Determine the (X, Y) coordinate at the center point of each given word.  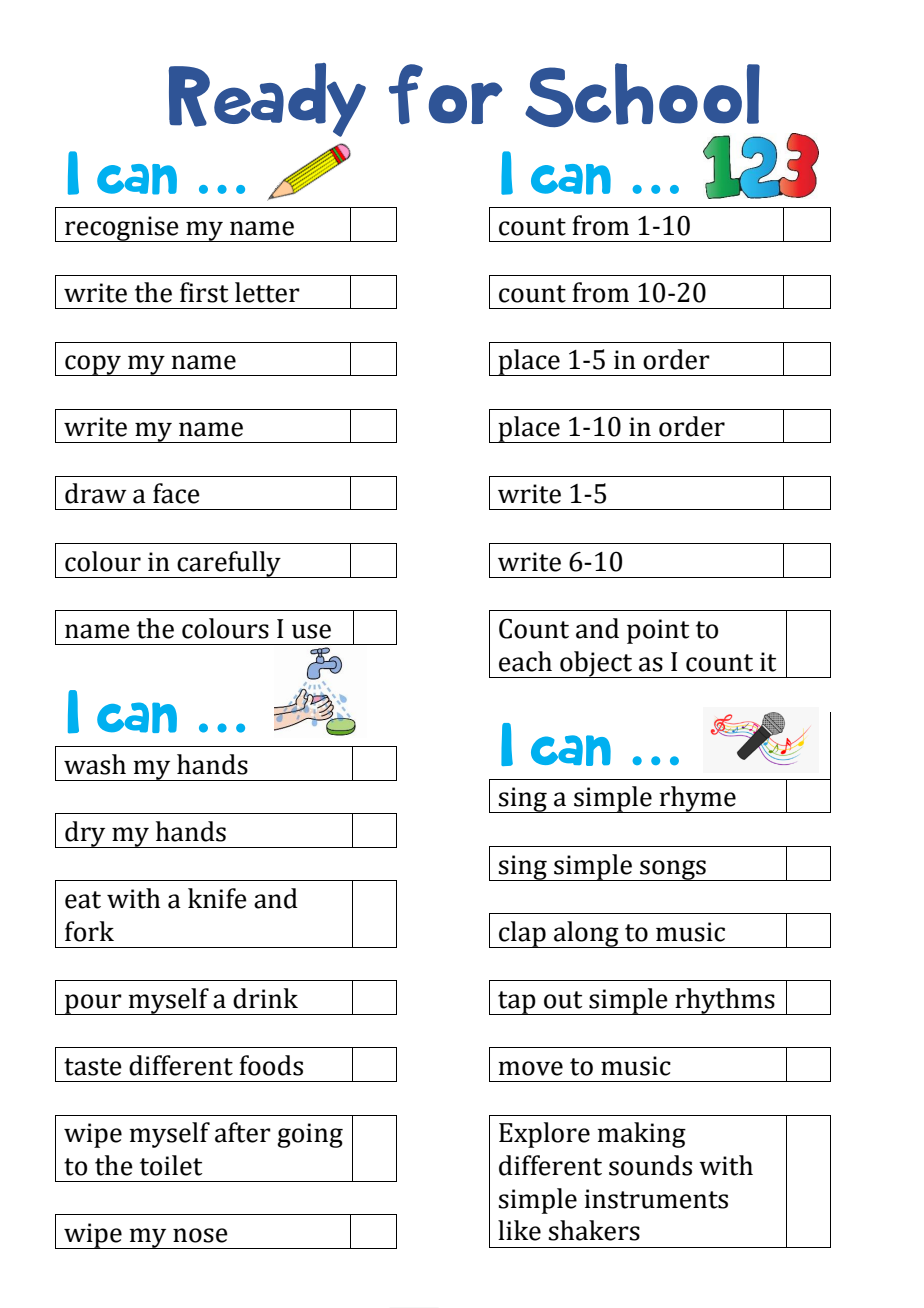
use (311, 631)
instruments (656, 1199)
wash (95, 764)
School (642, 95)
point (658, 631)
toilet (171, 1165)
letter (267, 292)
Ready (267, 100)
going (310, 1135)
